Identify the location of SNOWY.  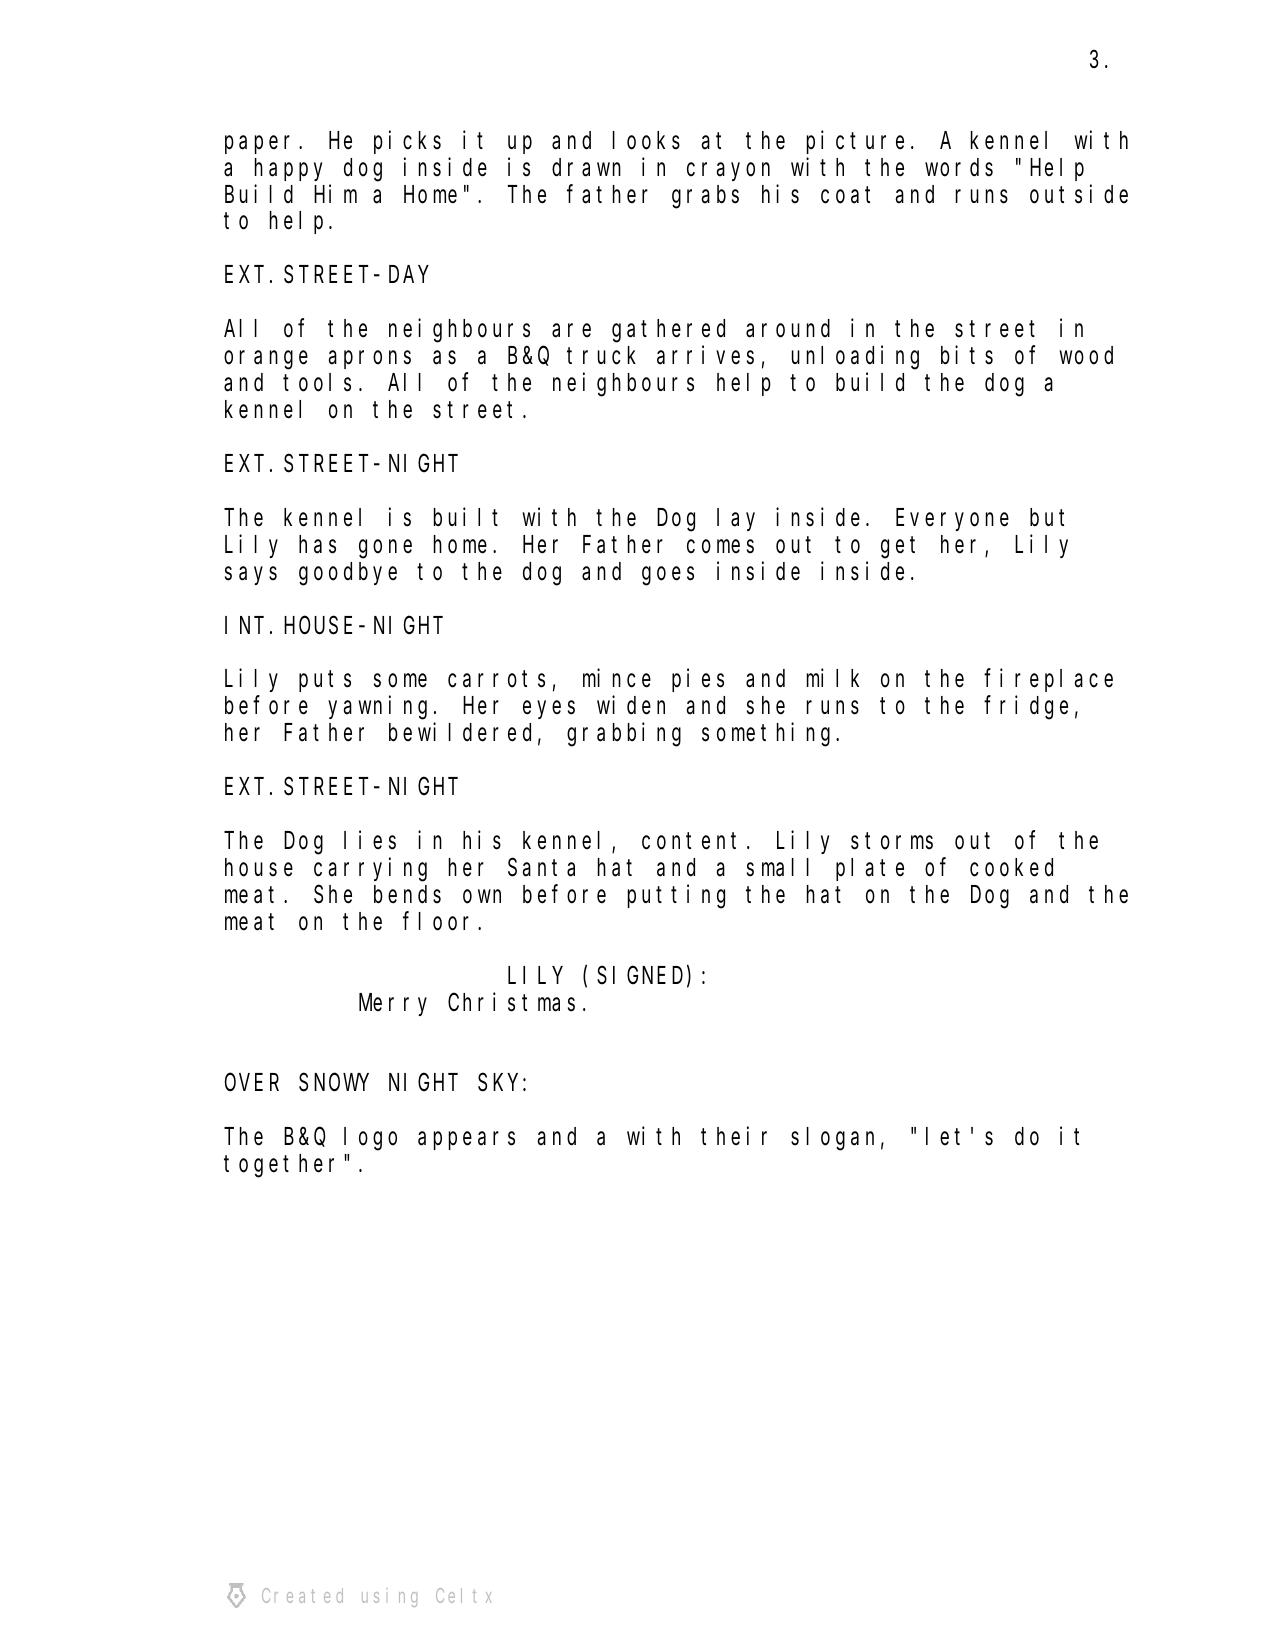
(333, 1083).
